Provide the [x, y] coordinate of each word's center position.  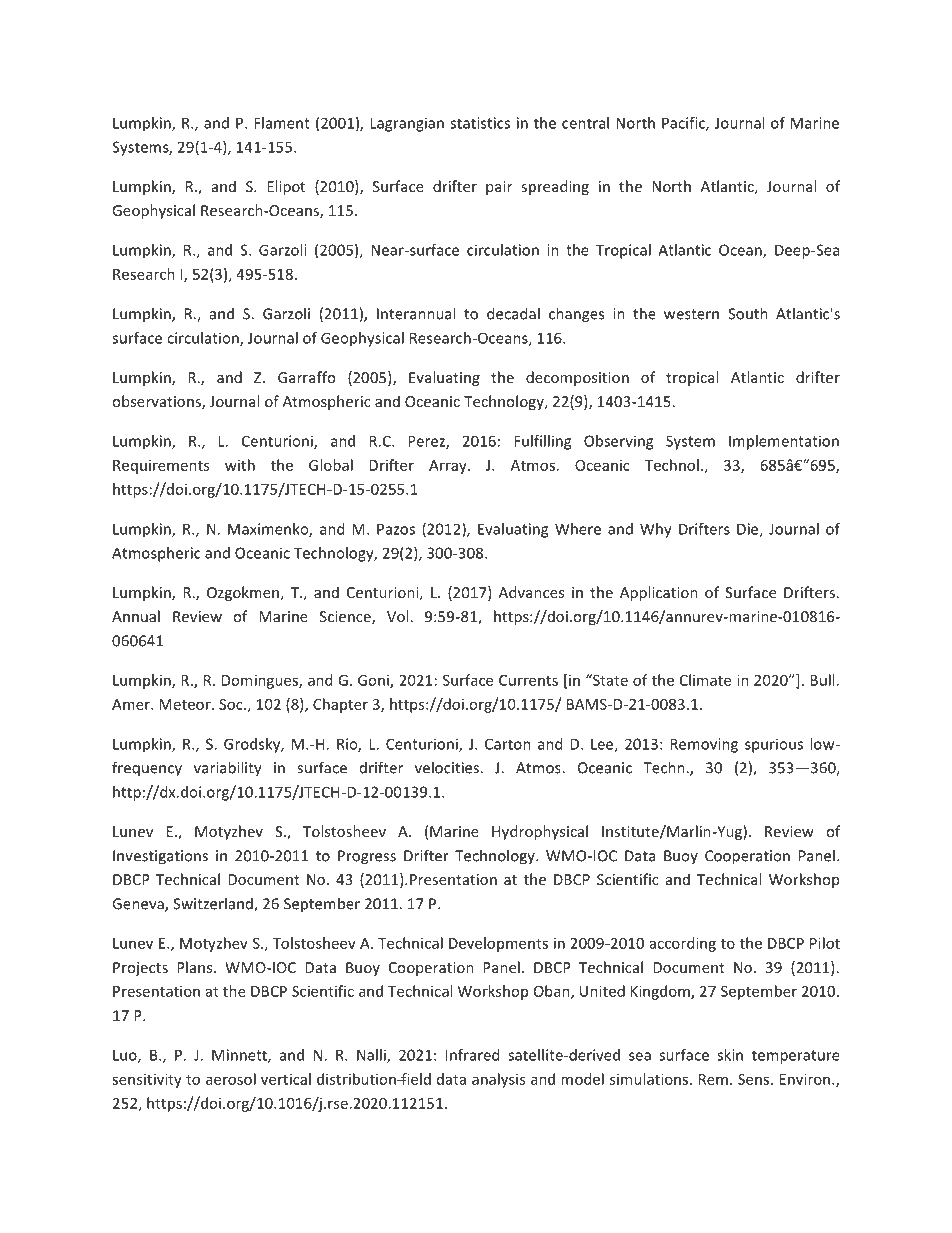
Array [449, 467]
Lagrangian [407, 124]
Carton [508, 744]
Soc [232, 704]
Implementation [784, 442]
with [240, 465]
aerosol [231, 1079]
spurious [774, 745]
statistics [480, 123]
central [585, 123]
